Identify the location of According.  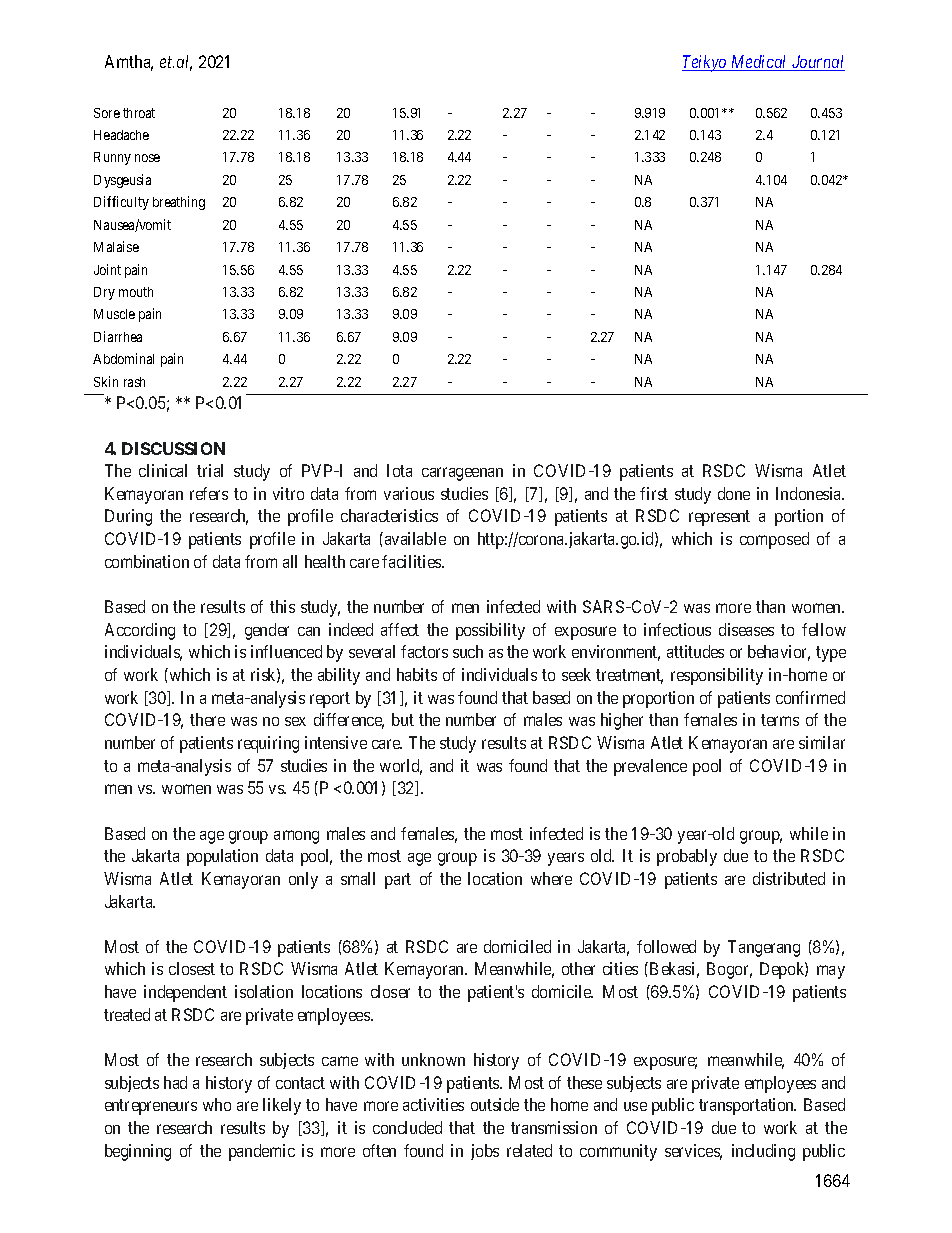
(140, 631).
